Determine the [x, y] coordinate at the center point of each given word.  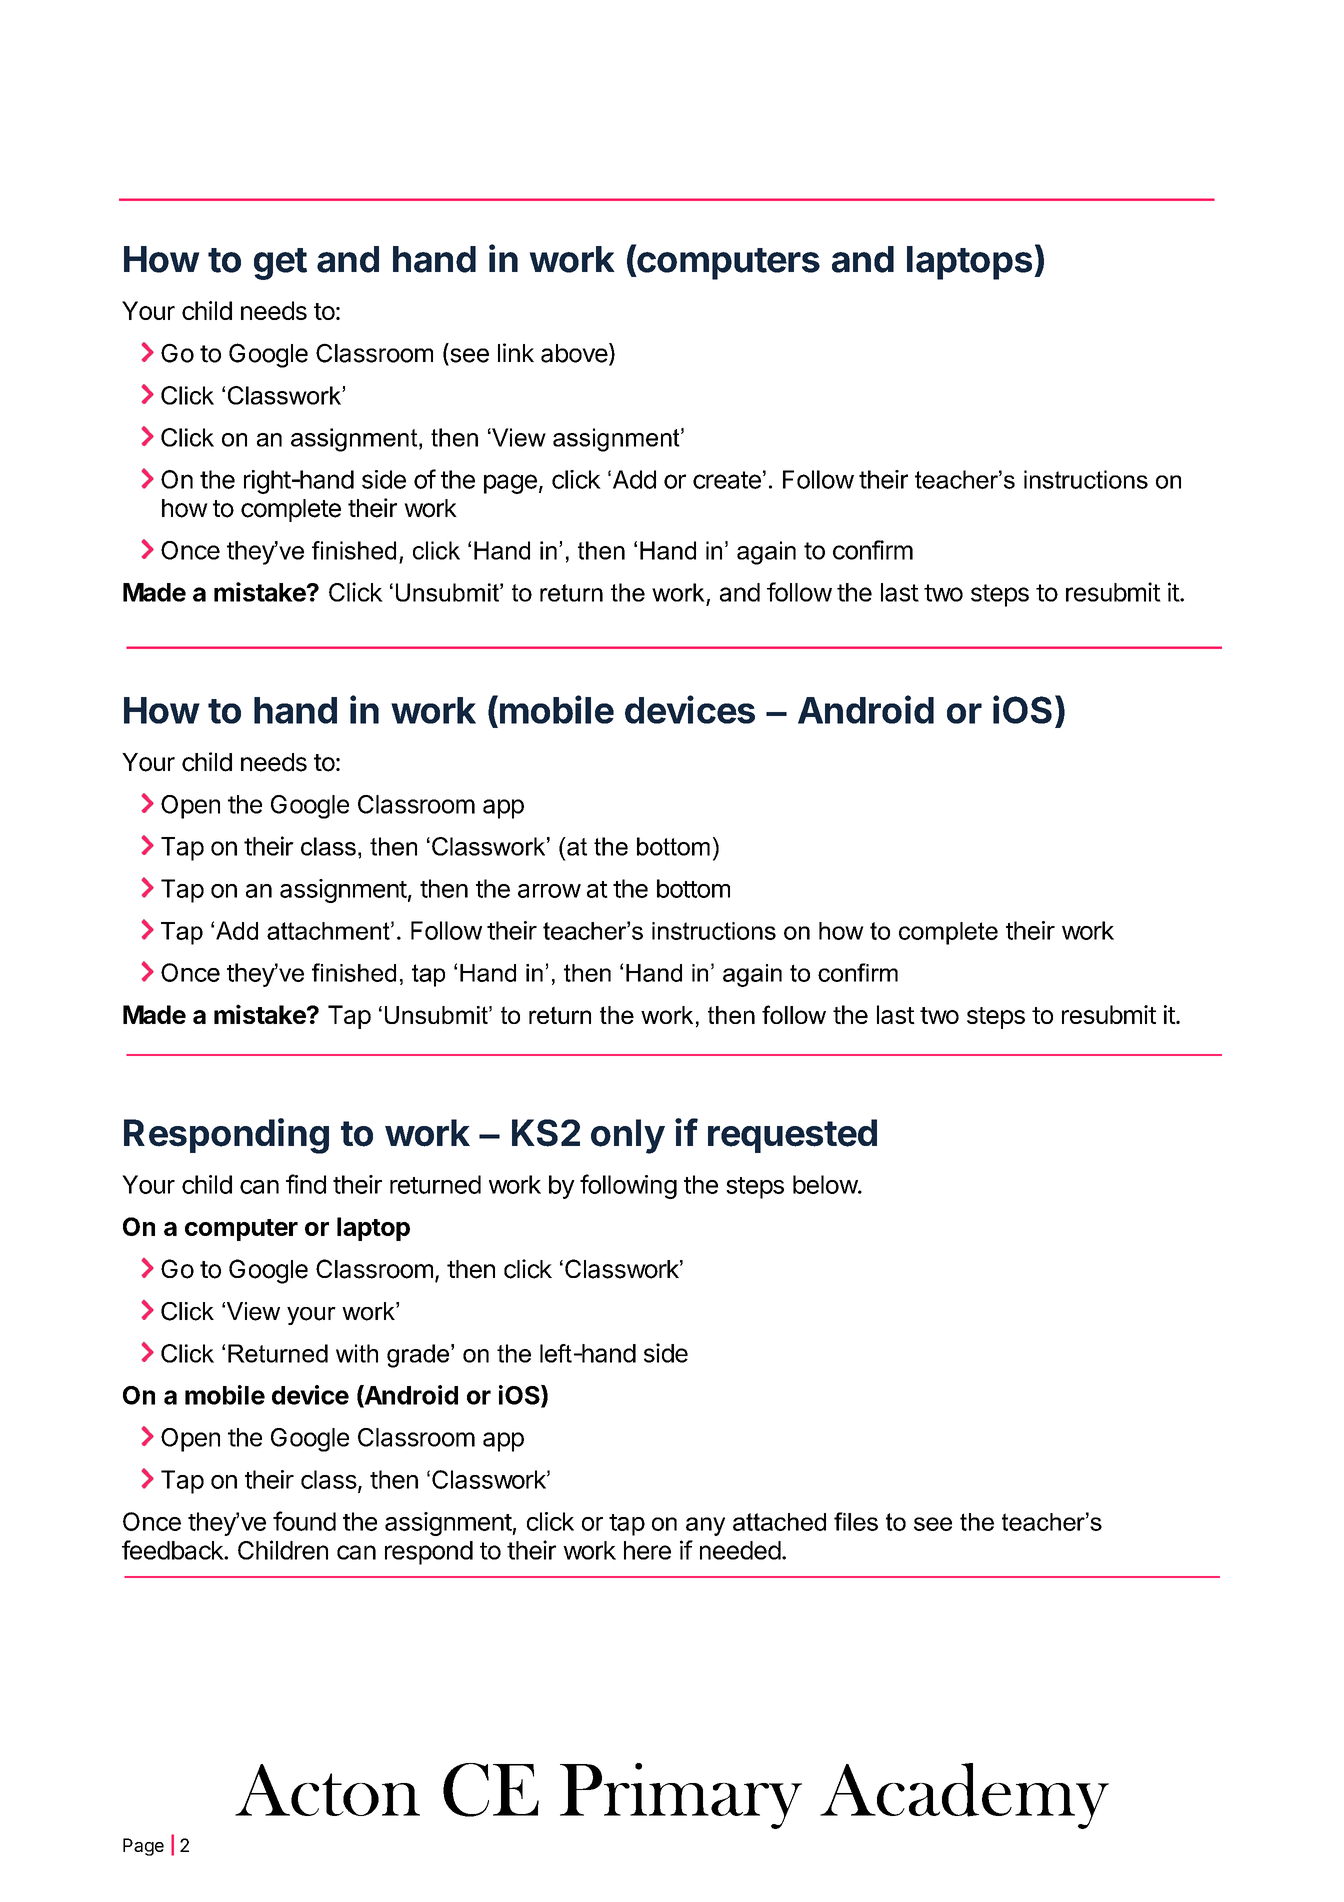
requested [792, 1136]
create [727, 480]
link [516, 352]
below [826, 1184]
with [357, 1353]
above [574, 353]
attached [779, 1522]
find [306, 1184]
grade [419, 1356]
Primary [681, 1796]
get [280, 264]
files [856, 1521]
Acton [327, 1790]
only [628, 1136]
